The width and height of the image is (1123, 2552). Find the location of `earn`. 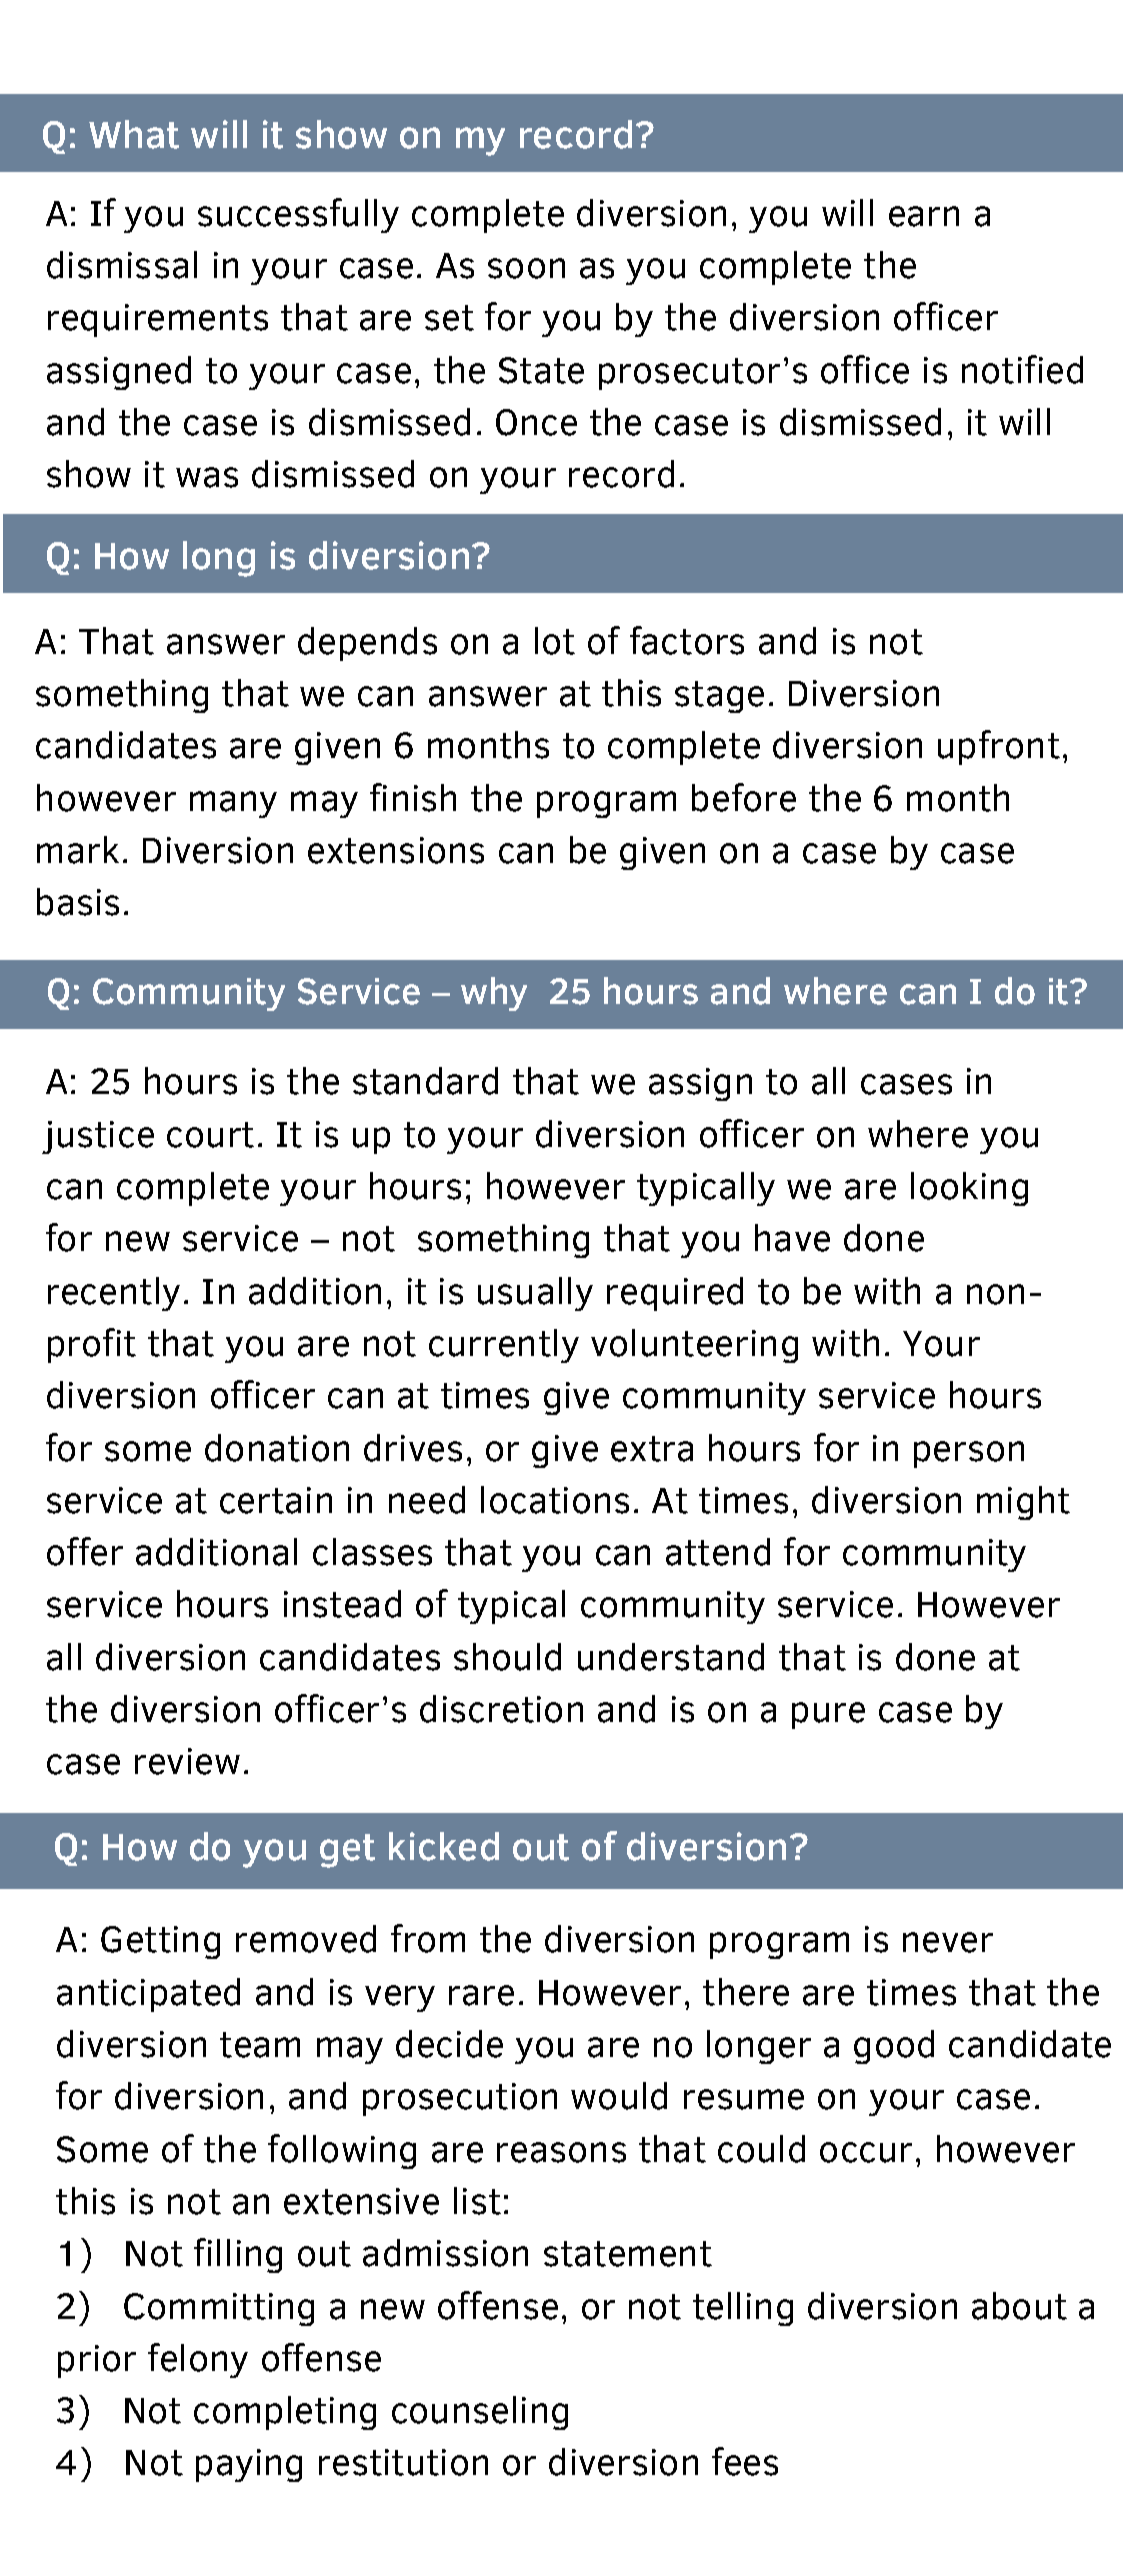

earn is located at coordinates (924, 216).
